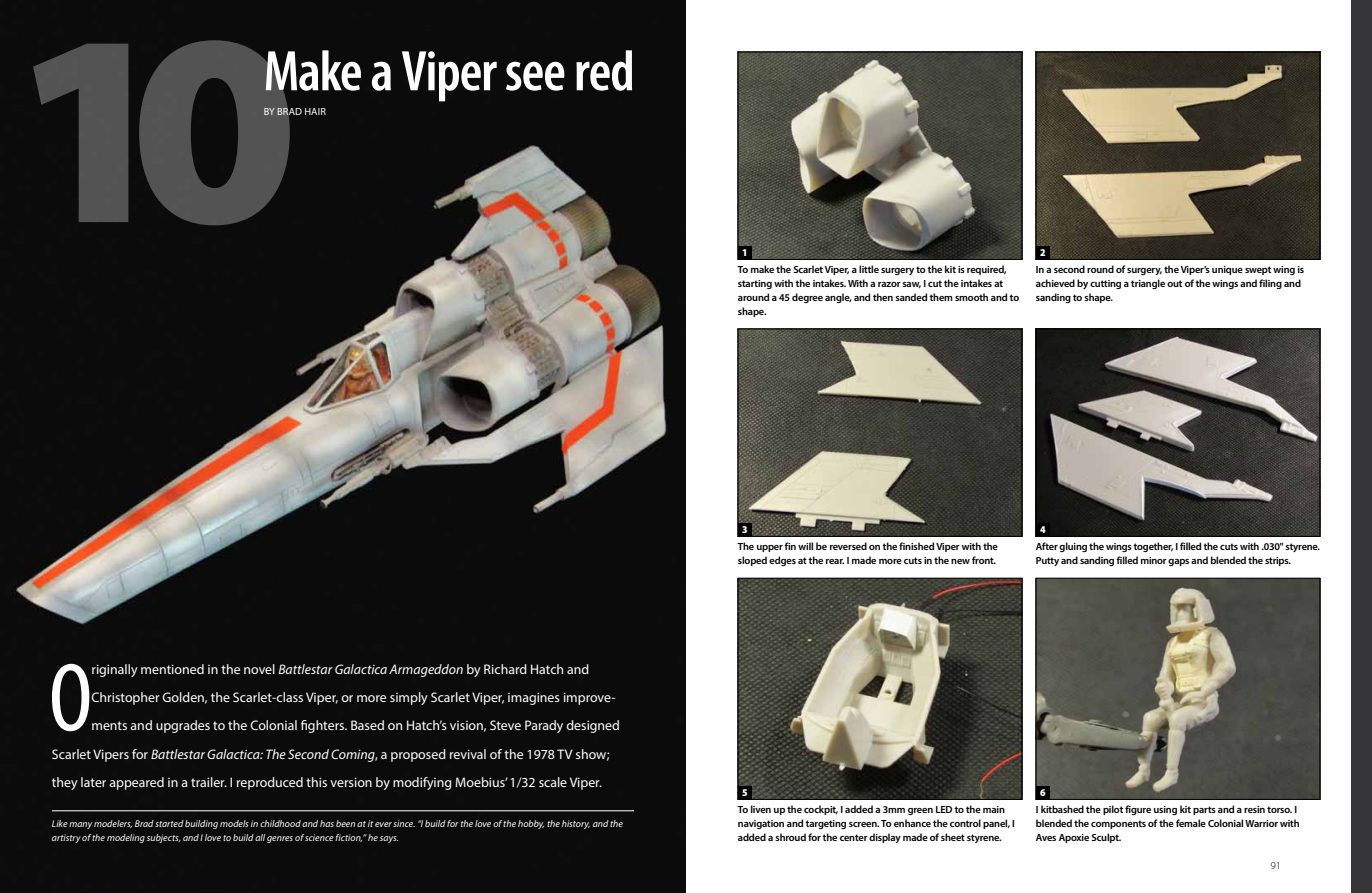  What do you see at coordinates (535, 76) in the screenshot?
I see `see` at bounding box center [535, 76].
